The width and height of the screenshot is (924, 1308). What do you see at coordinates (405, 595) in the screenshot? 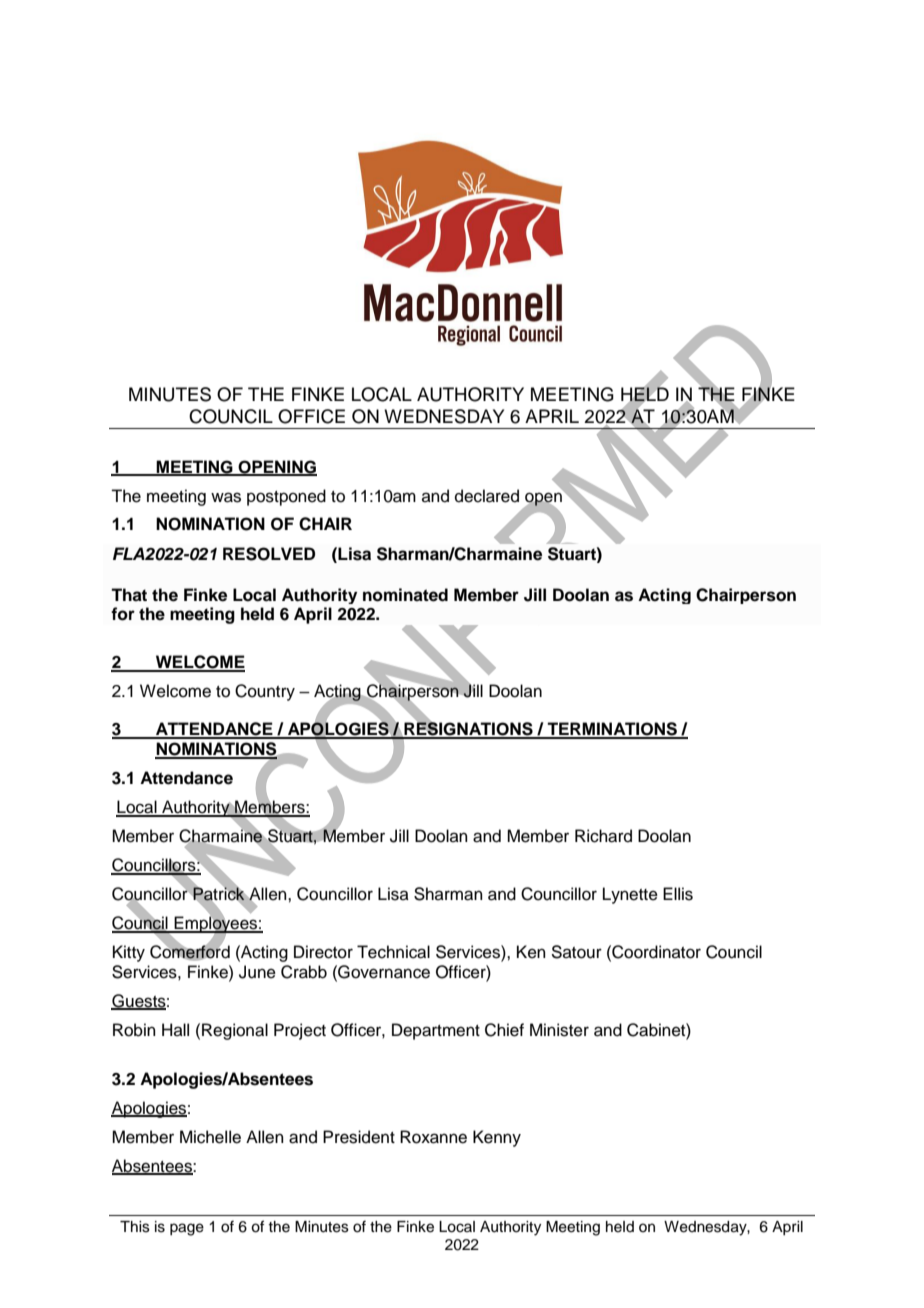
I see `nominated` at bounding box center [405, 595].
